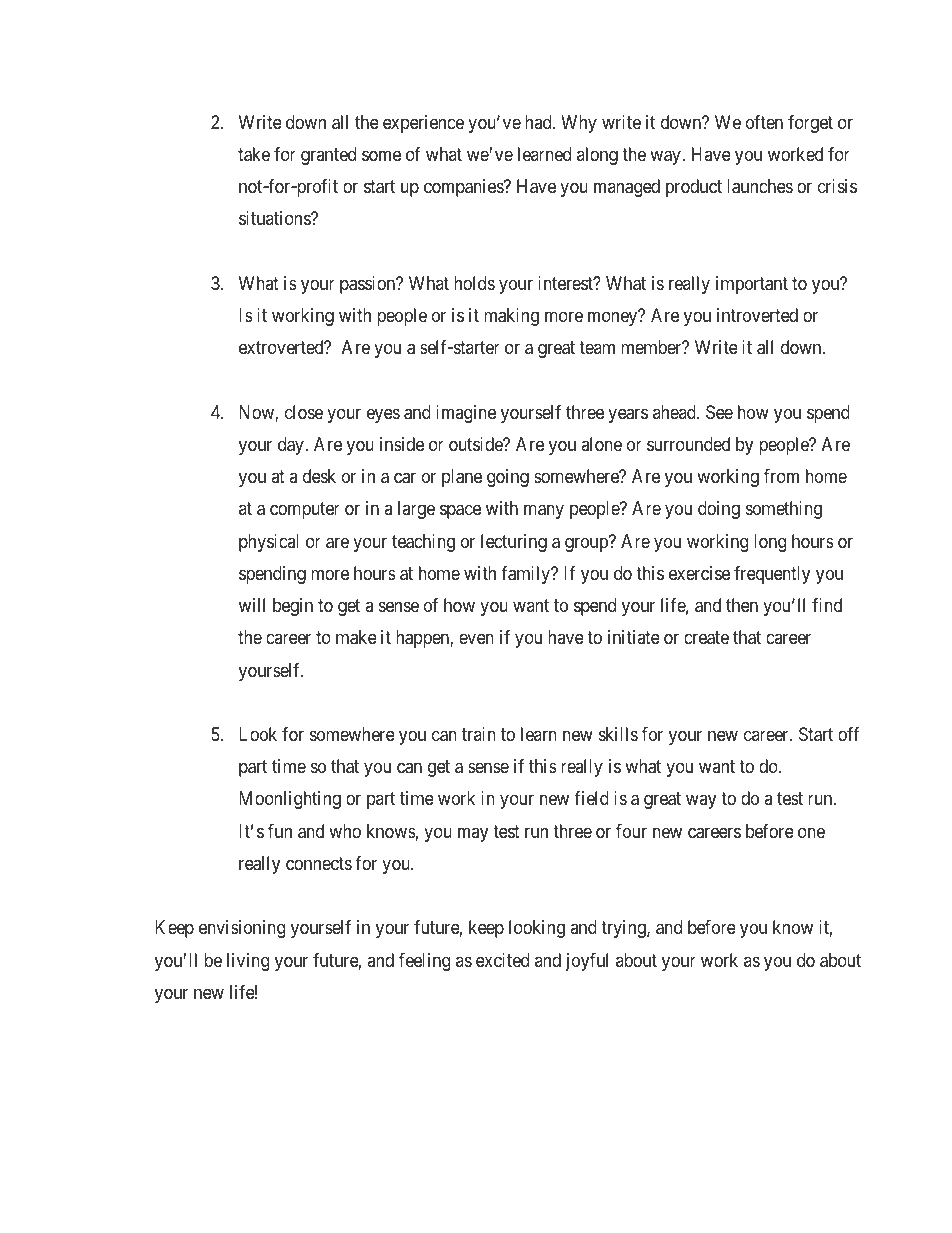 This image has width=952, height=1233. What do you see at coordinates (502, 960) in the image?
I see `excited` at bounding box center [502, 960].
